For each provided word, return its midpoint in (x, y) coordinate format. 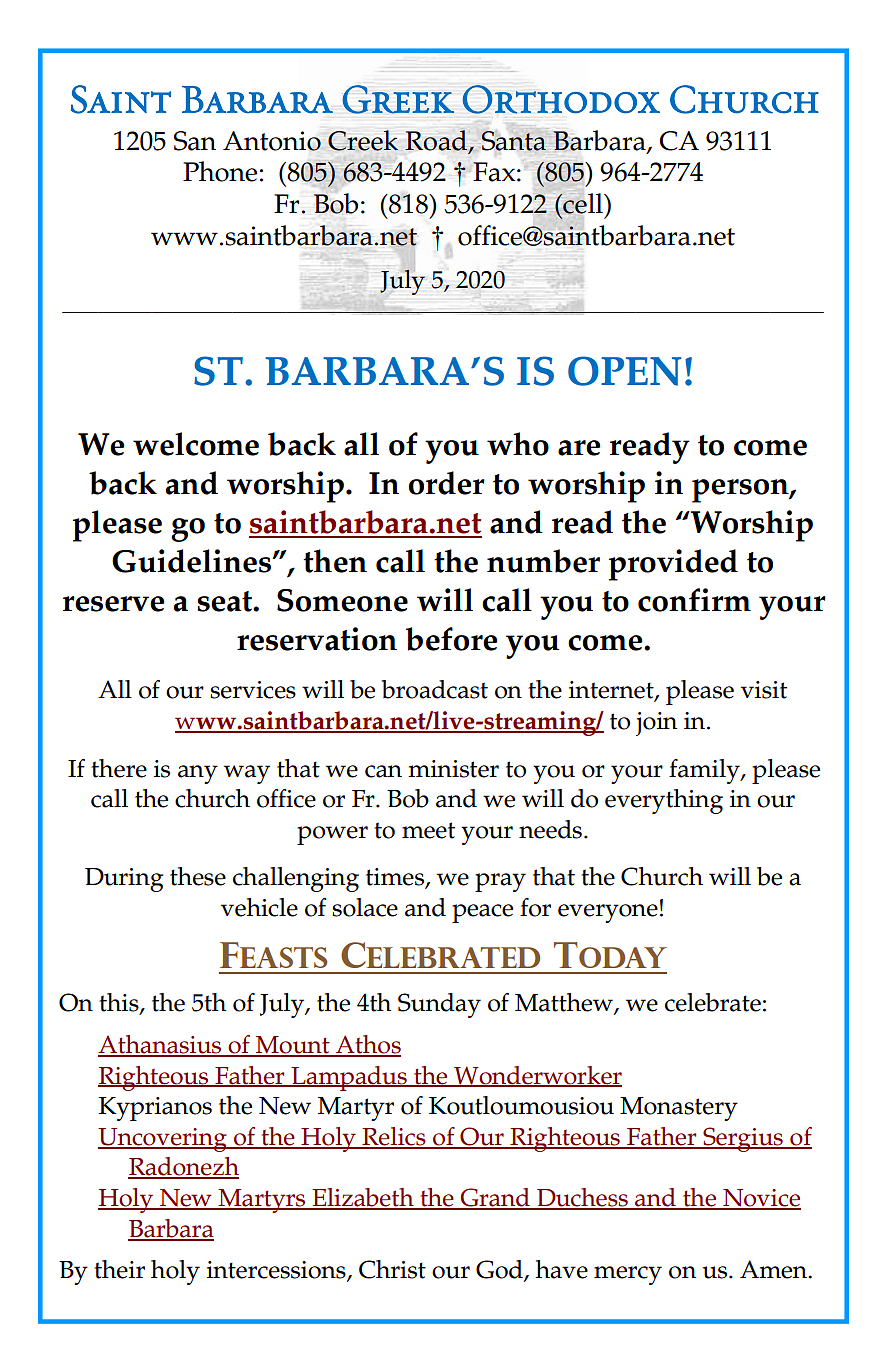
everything (664, 801)
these (198, 876)
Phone (220, 171)
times (396, 878)
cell (583, 203)
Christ (392, 1269)
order (447, 483)
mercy (628, 1275)
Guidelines (192, 561)
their (119, 1269)
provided (673, 565)
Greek (398, 99)
